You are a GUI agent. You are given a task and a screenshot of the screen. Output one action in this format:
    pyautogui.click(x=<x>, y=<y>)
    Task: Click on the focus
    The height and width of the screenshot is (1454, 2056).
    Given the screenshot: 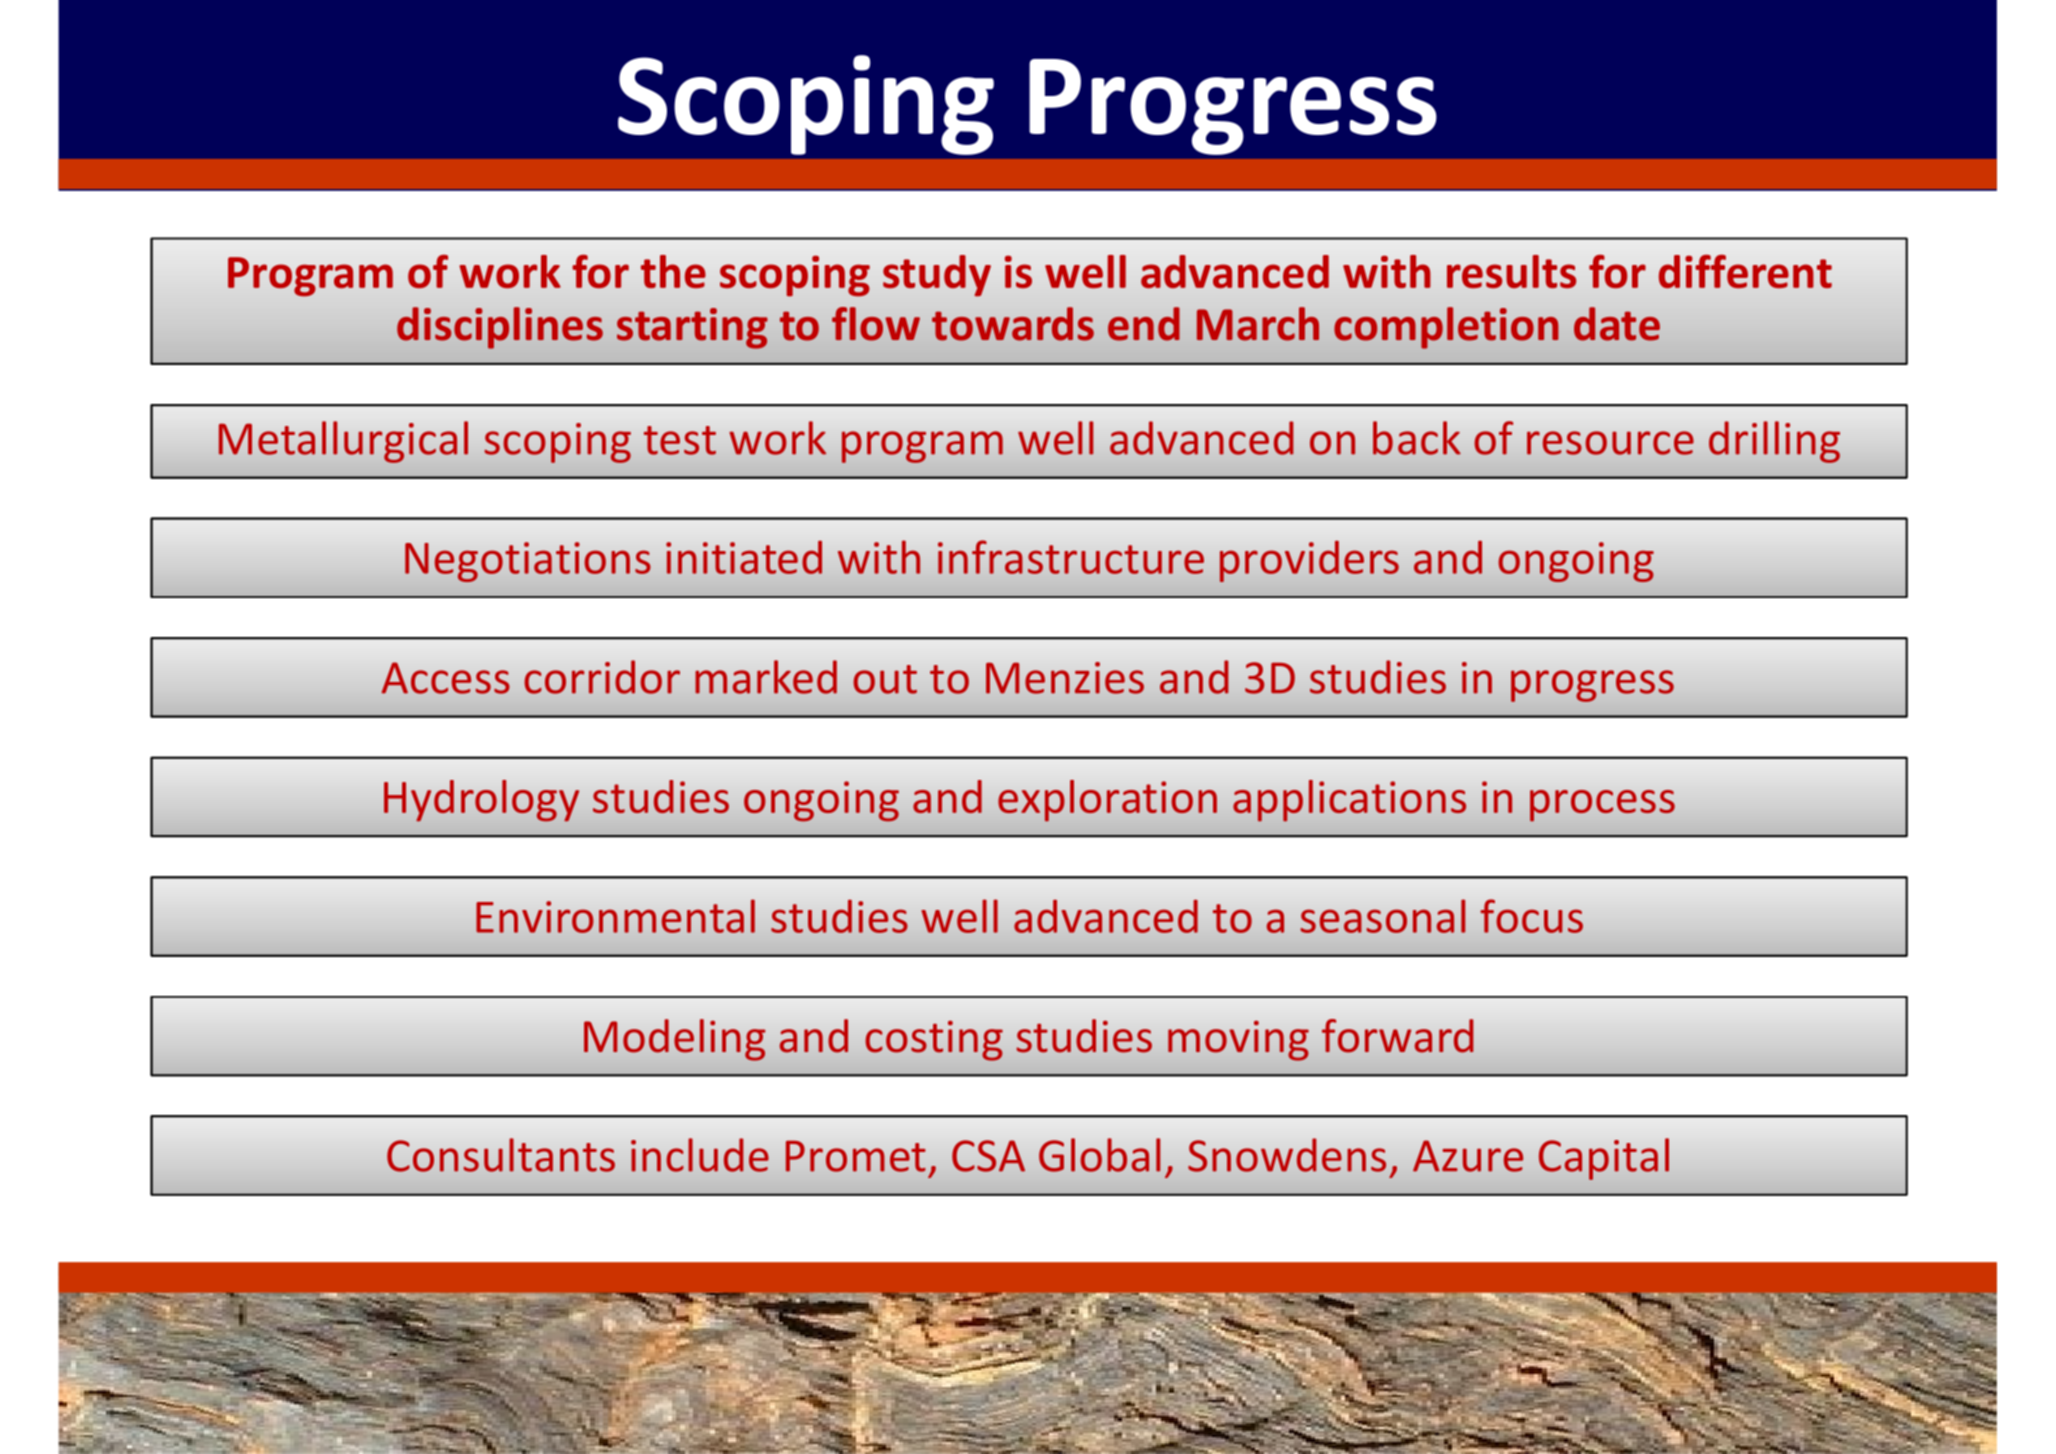 What is the action you would take?
    pyautogui.click(x=1531, y=916)
